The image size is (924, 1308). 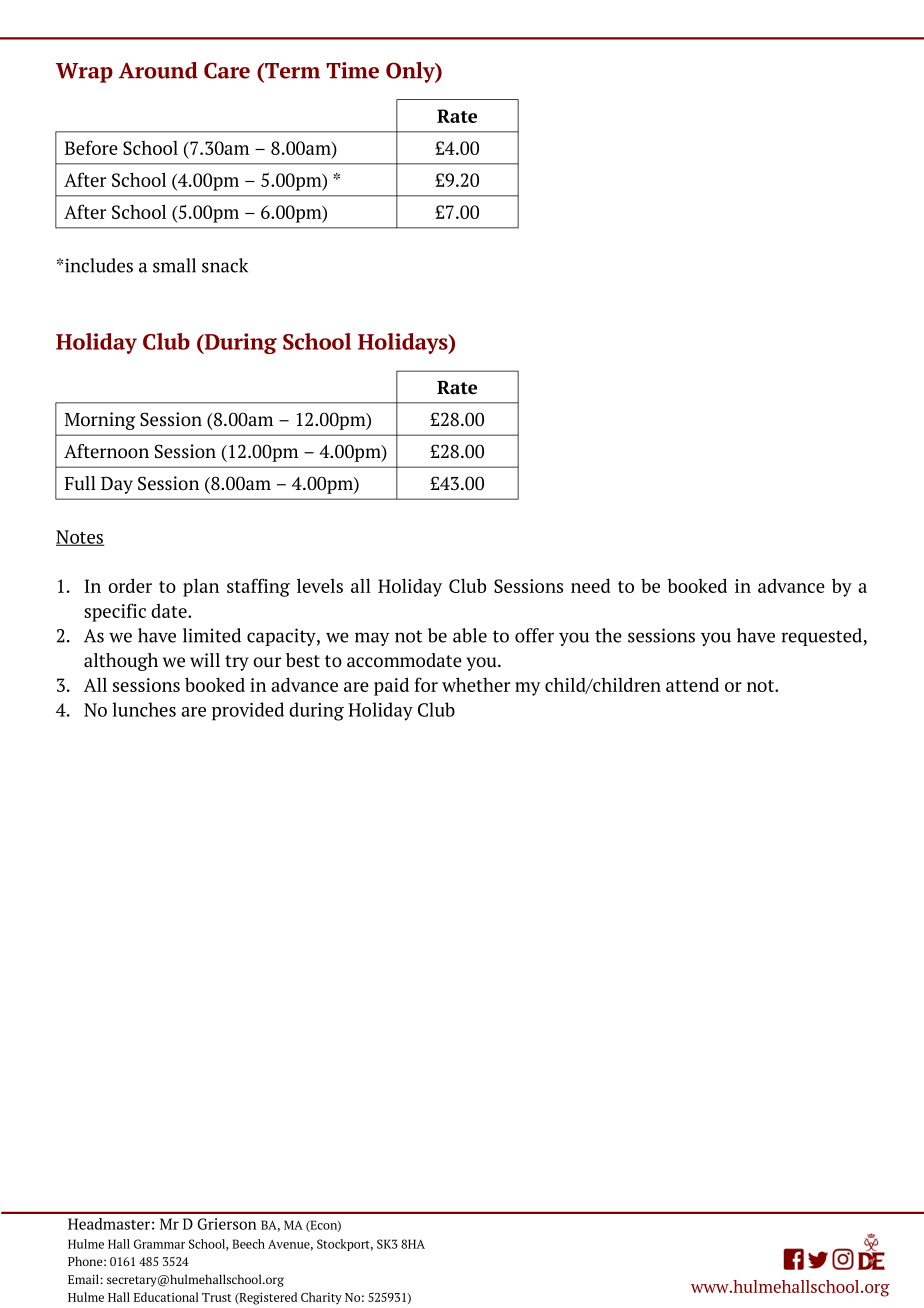 What do you see at coordinates (321, 1298) in the page?
I see `Charity` at bounding box center [321, 1298].
